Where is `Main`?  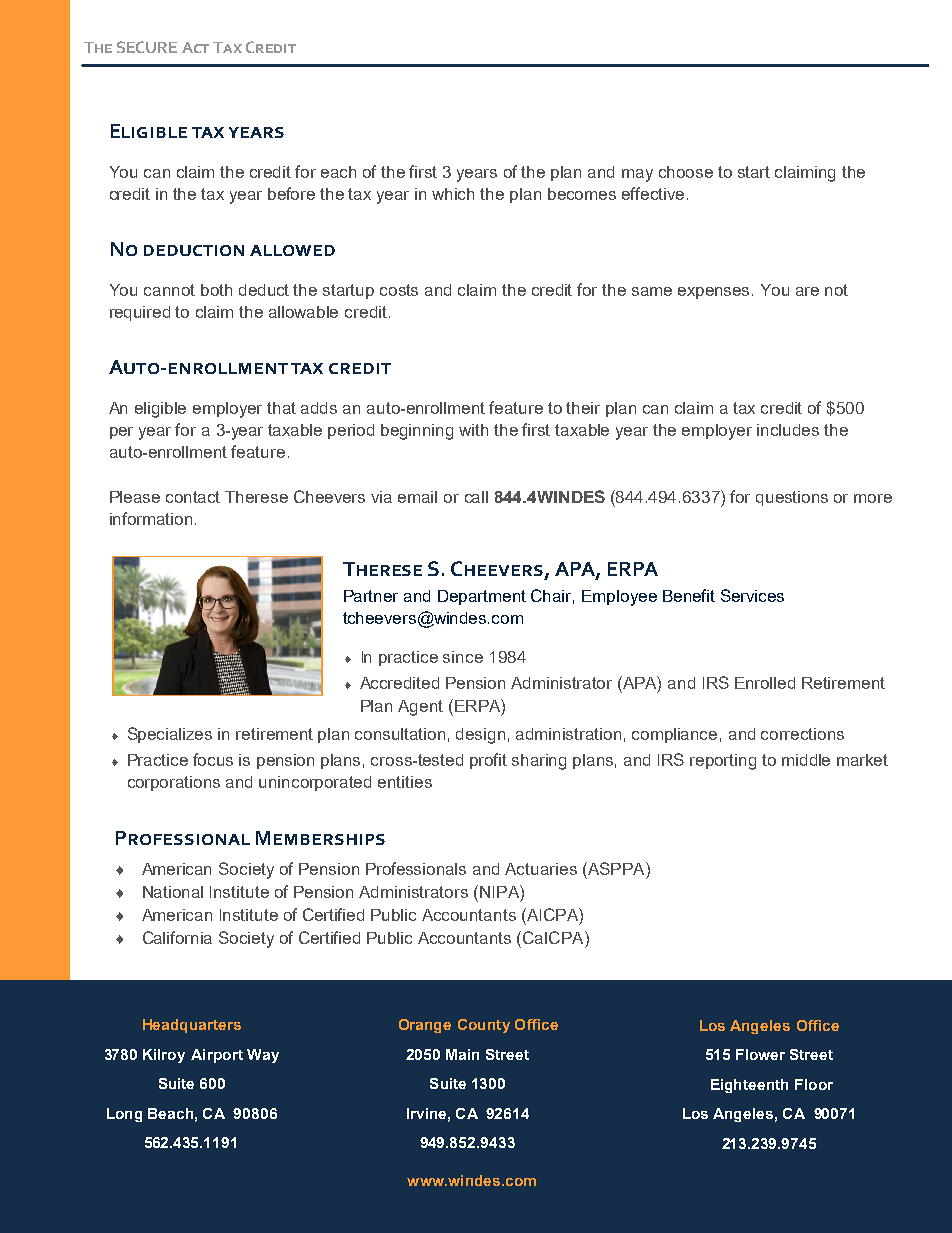
Main is located at coordinates (462, 1054).
